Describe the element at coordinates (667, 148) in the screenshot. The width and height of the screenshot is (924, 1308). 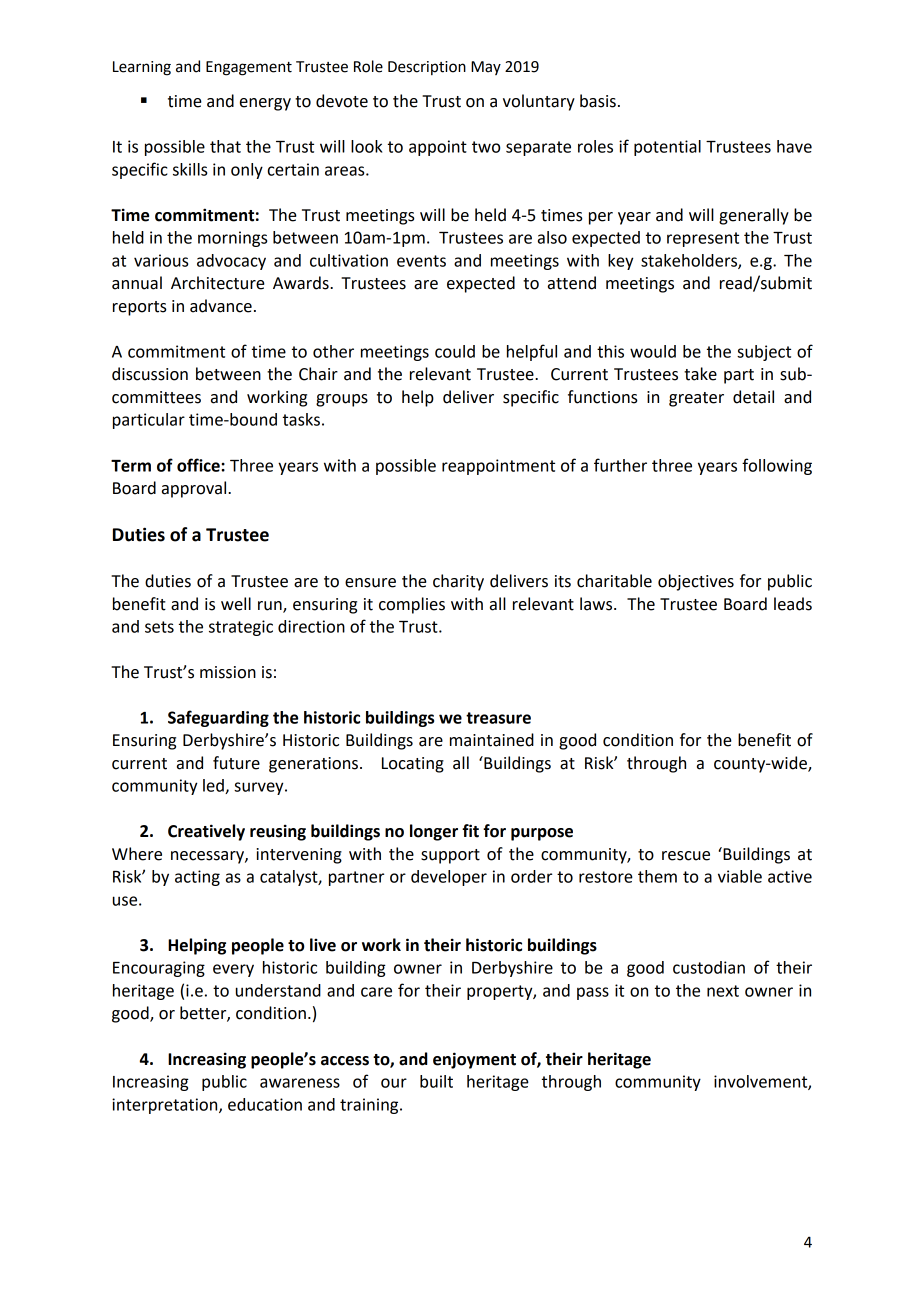
I see `potential` at that location.
